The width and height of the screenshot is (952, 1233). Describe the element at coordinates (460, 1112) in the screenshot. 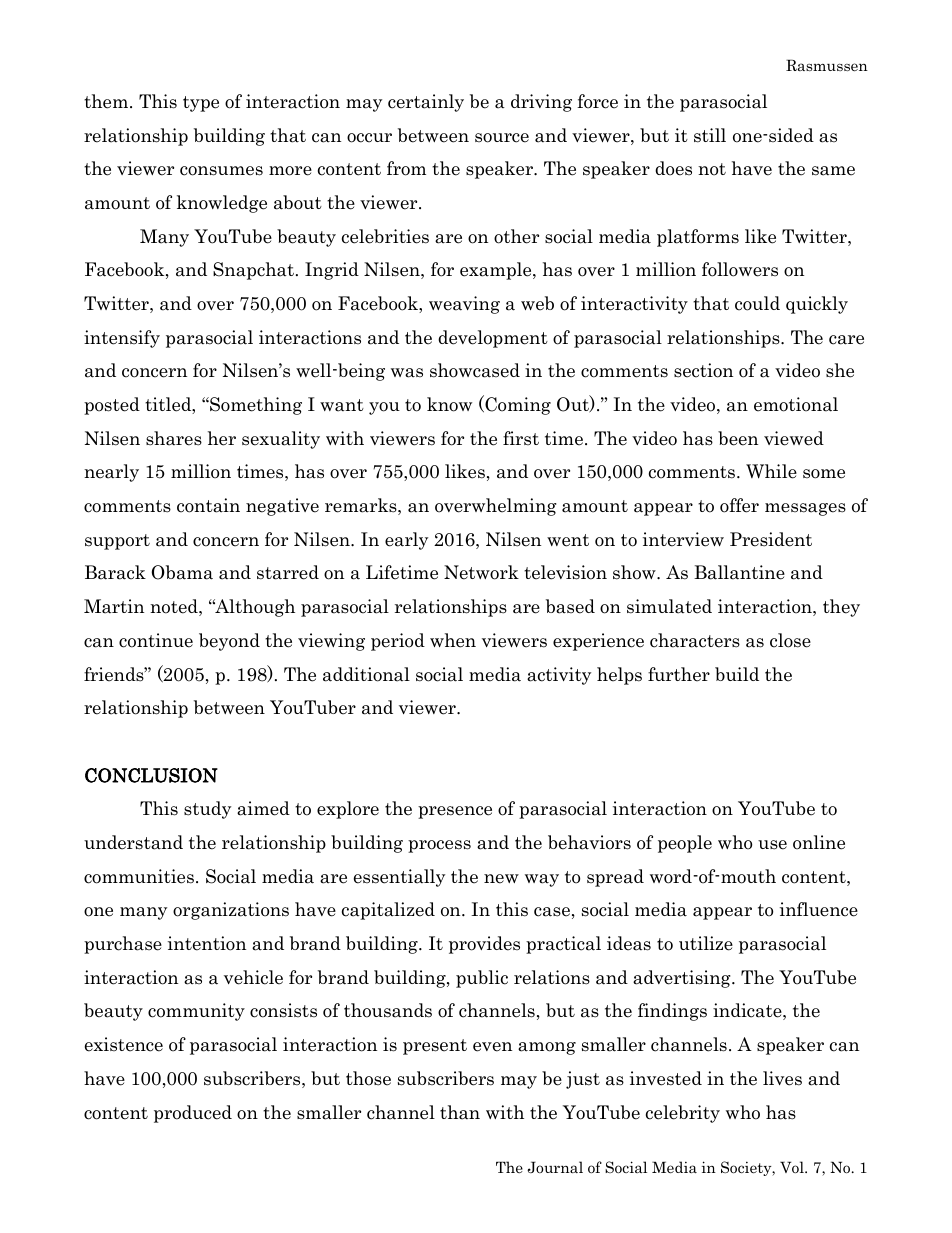

I see `than` at that location.
